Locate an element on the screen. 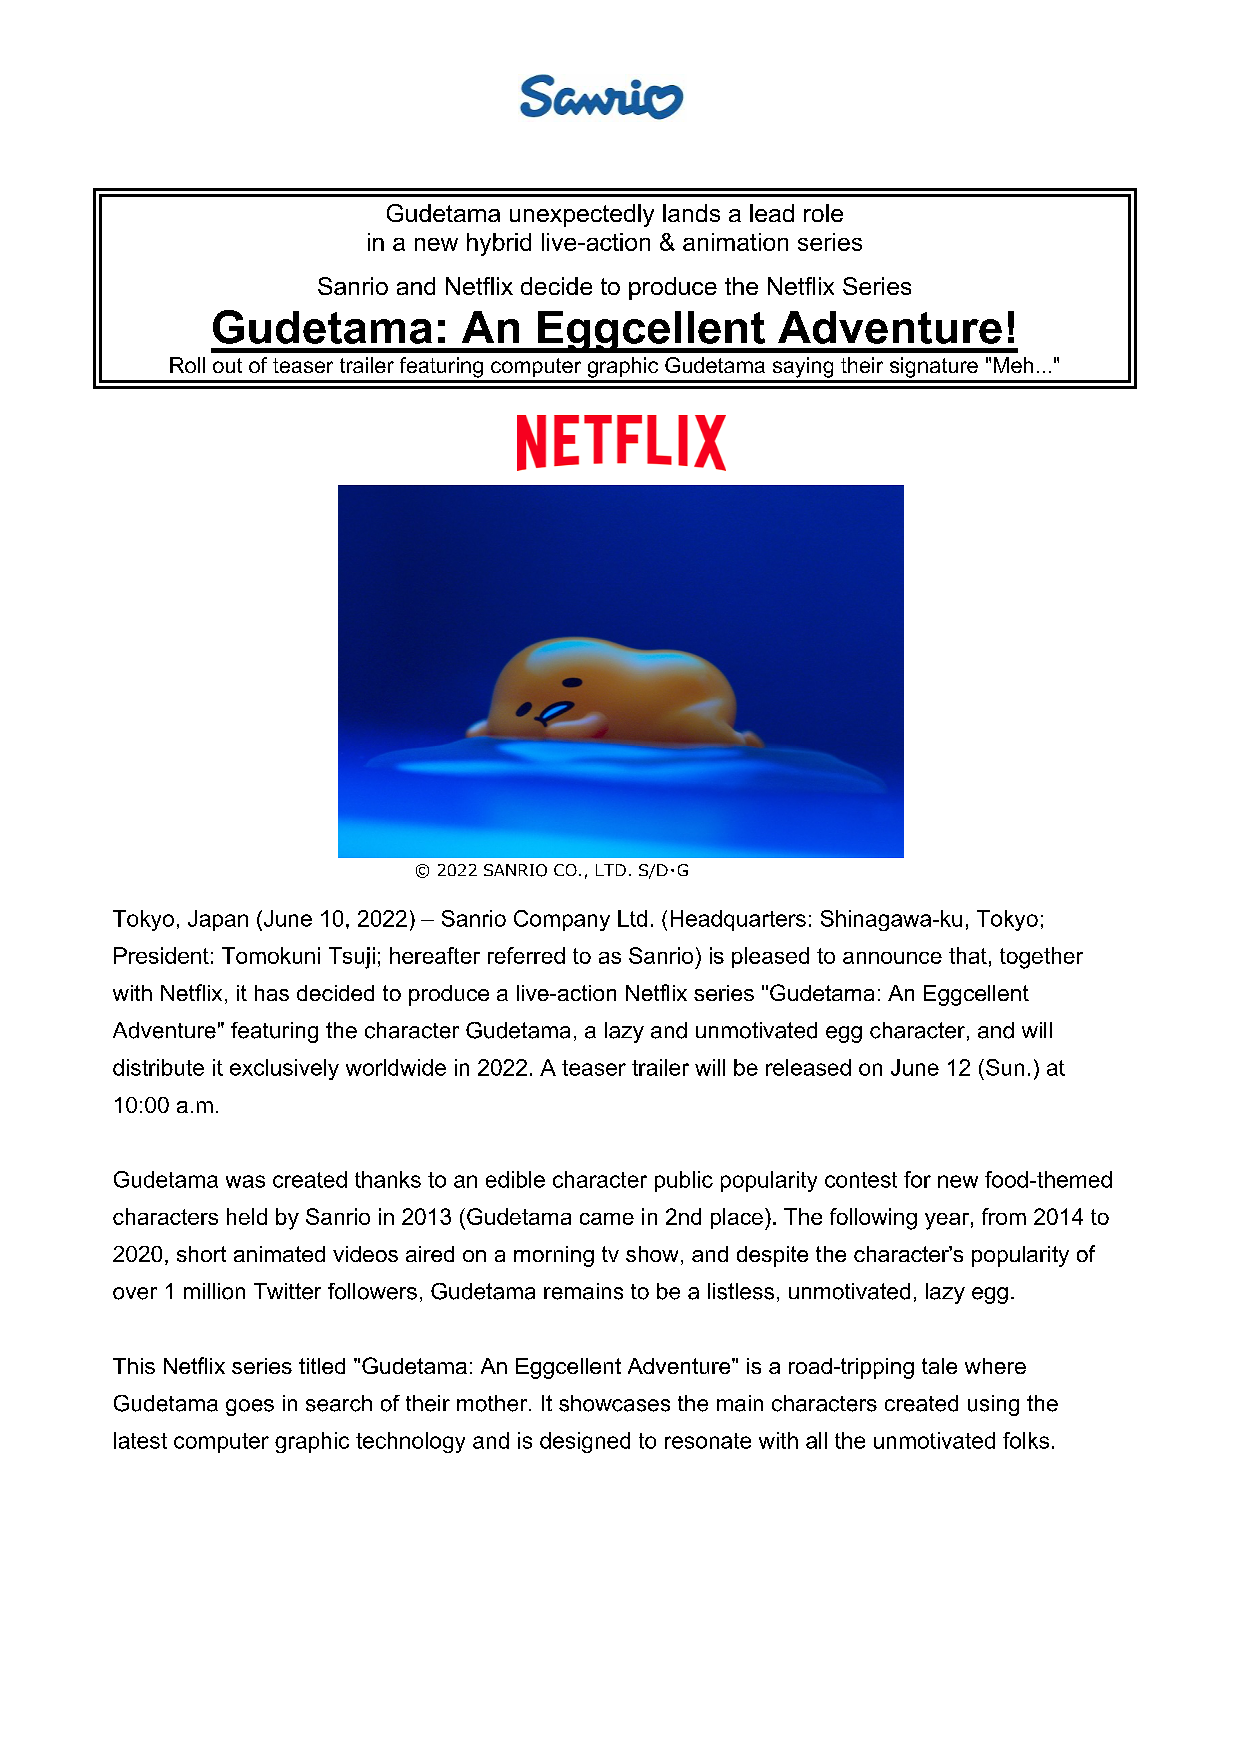  Company is located at coordinates (562, 920).
